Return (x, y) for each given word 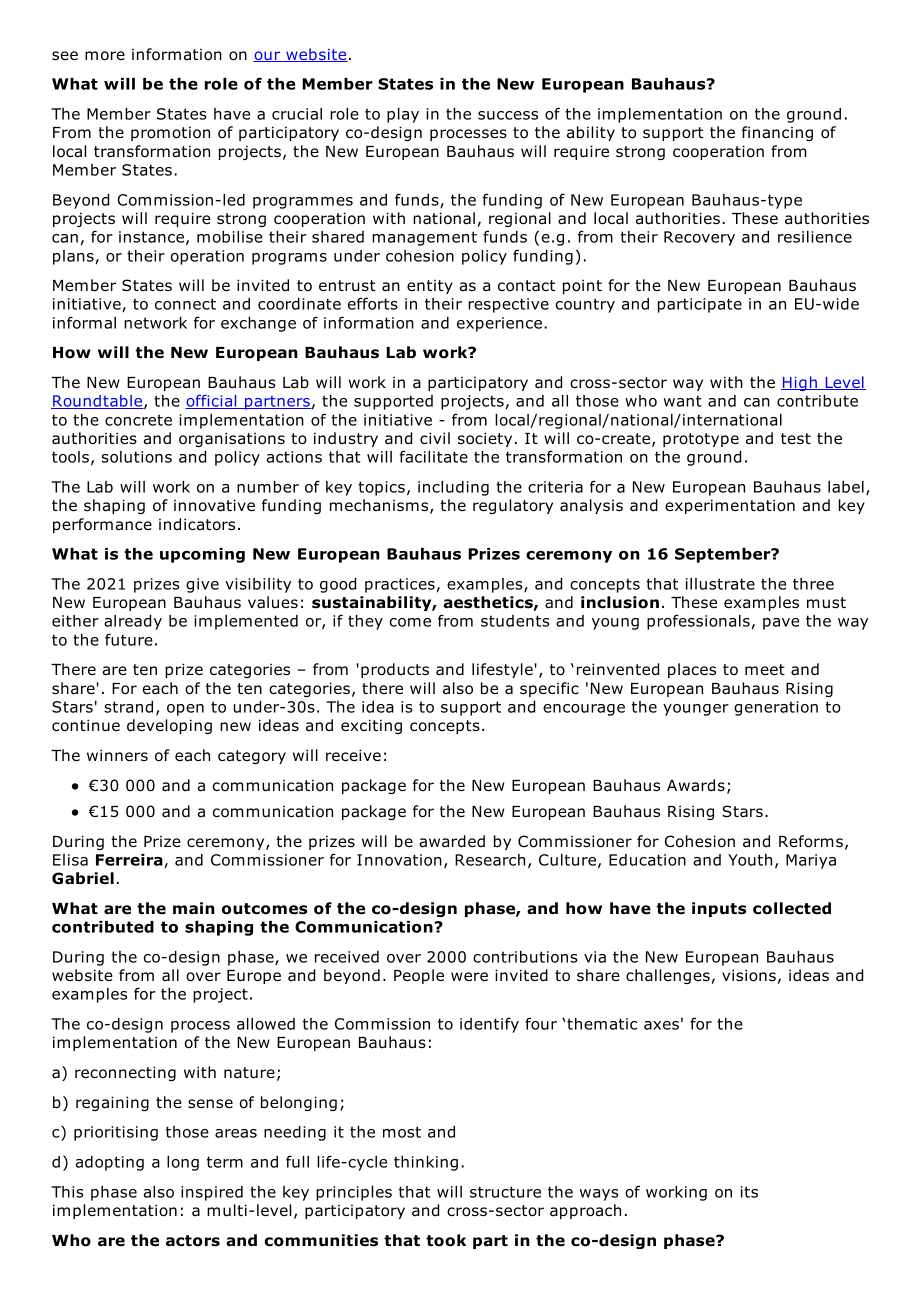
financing (777, 133)
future (129, 639)
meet (765, 669)
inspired (212, 1193)
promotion (170, 133)
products (395, 670)
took (446, 1240)
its (749, 1192)
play (403, 115)
